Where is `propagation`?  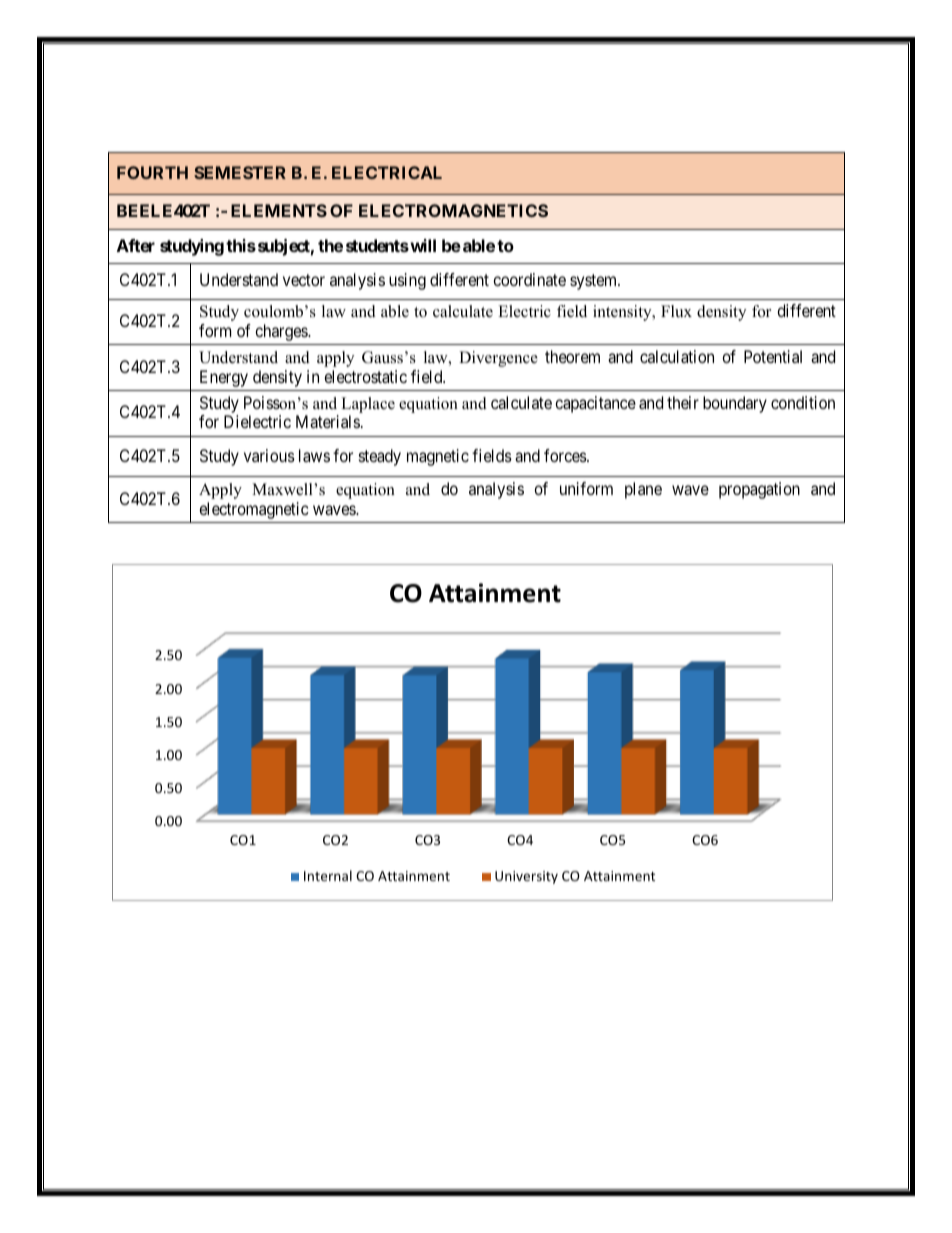 propagation is located at coordinates (759, 490).
